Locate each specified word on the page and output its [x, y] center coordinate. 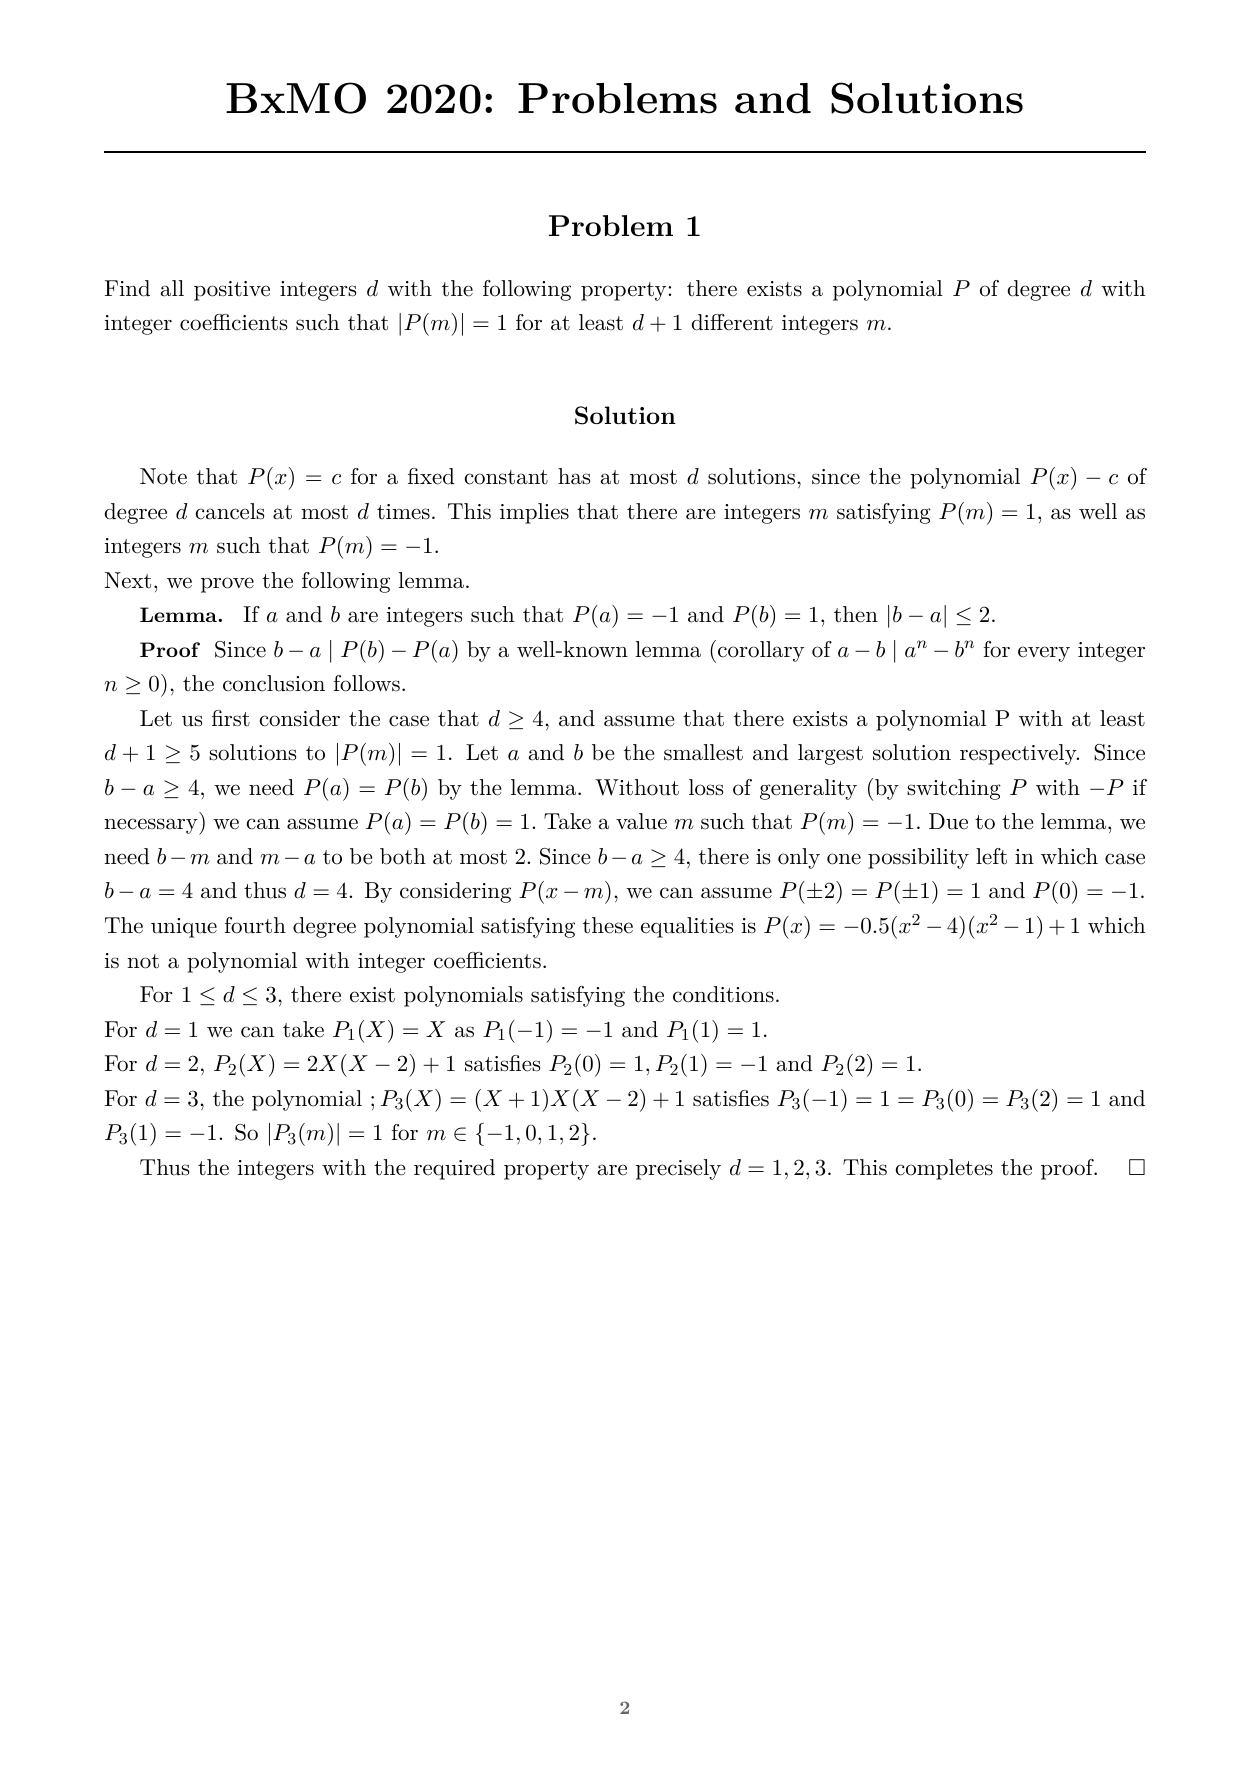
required [454, 1169]
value [641, 821]
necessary [152, 826]
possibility [918, 858]
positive [232, 291]
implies [534, 513]
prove [227, 585]
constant [506, 477]
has [574, 476]
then [856, 614]
